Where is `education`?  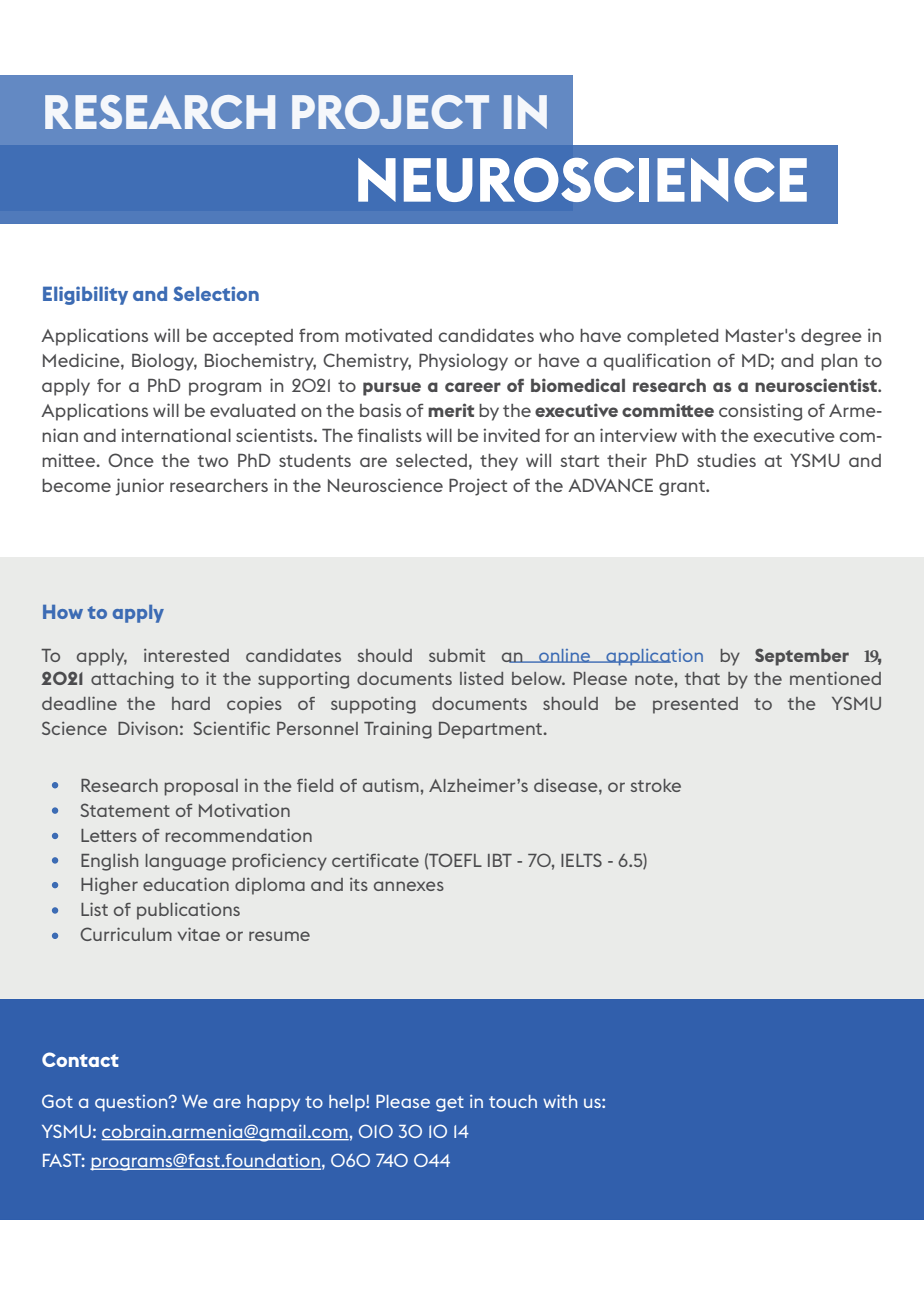
education is located at coordinates (186, 884).
